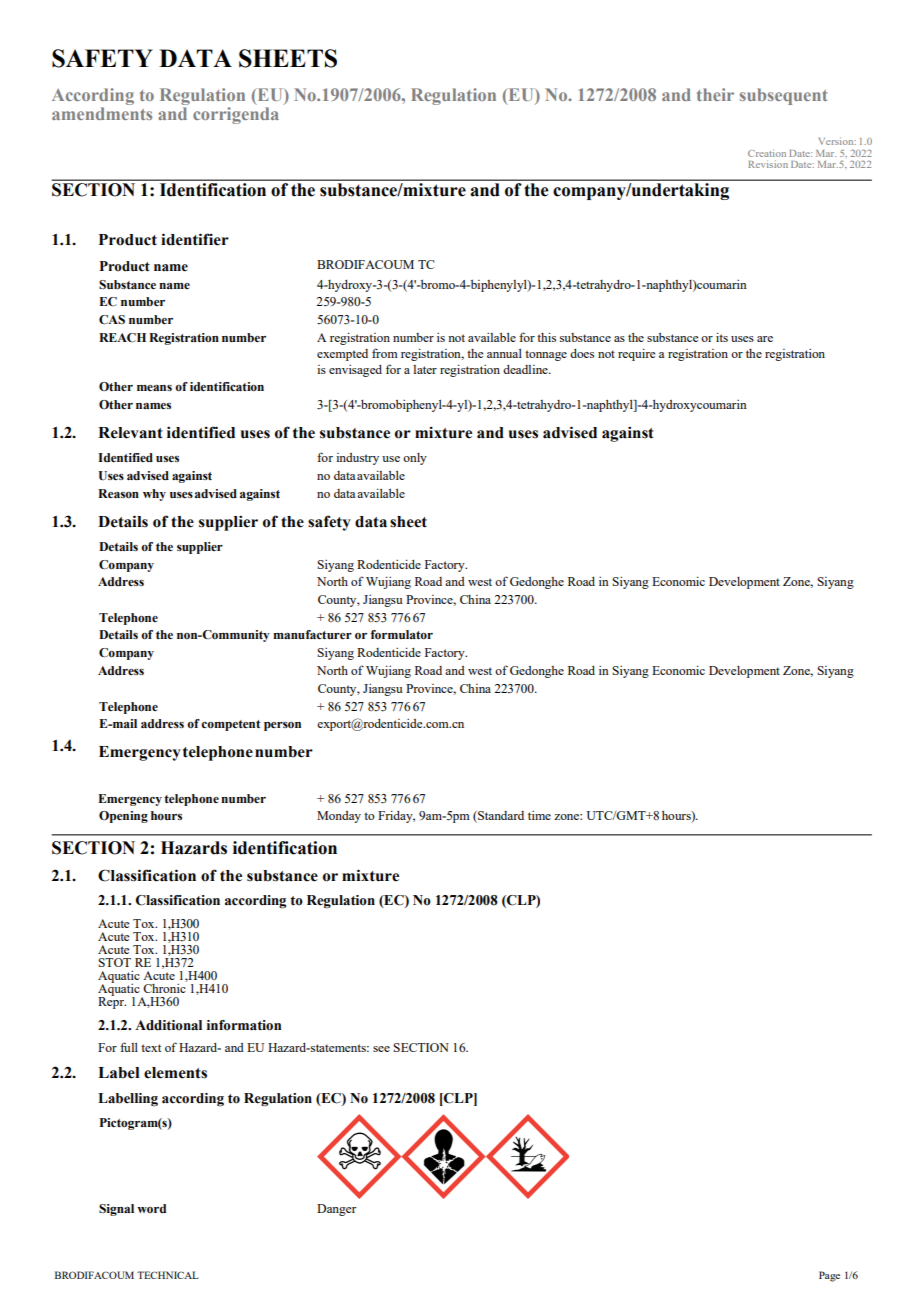  What do you see at coordinates (231, 725) in the page?
I see `competent` at bounding box center [231, 725].
